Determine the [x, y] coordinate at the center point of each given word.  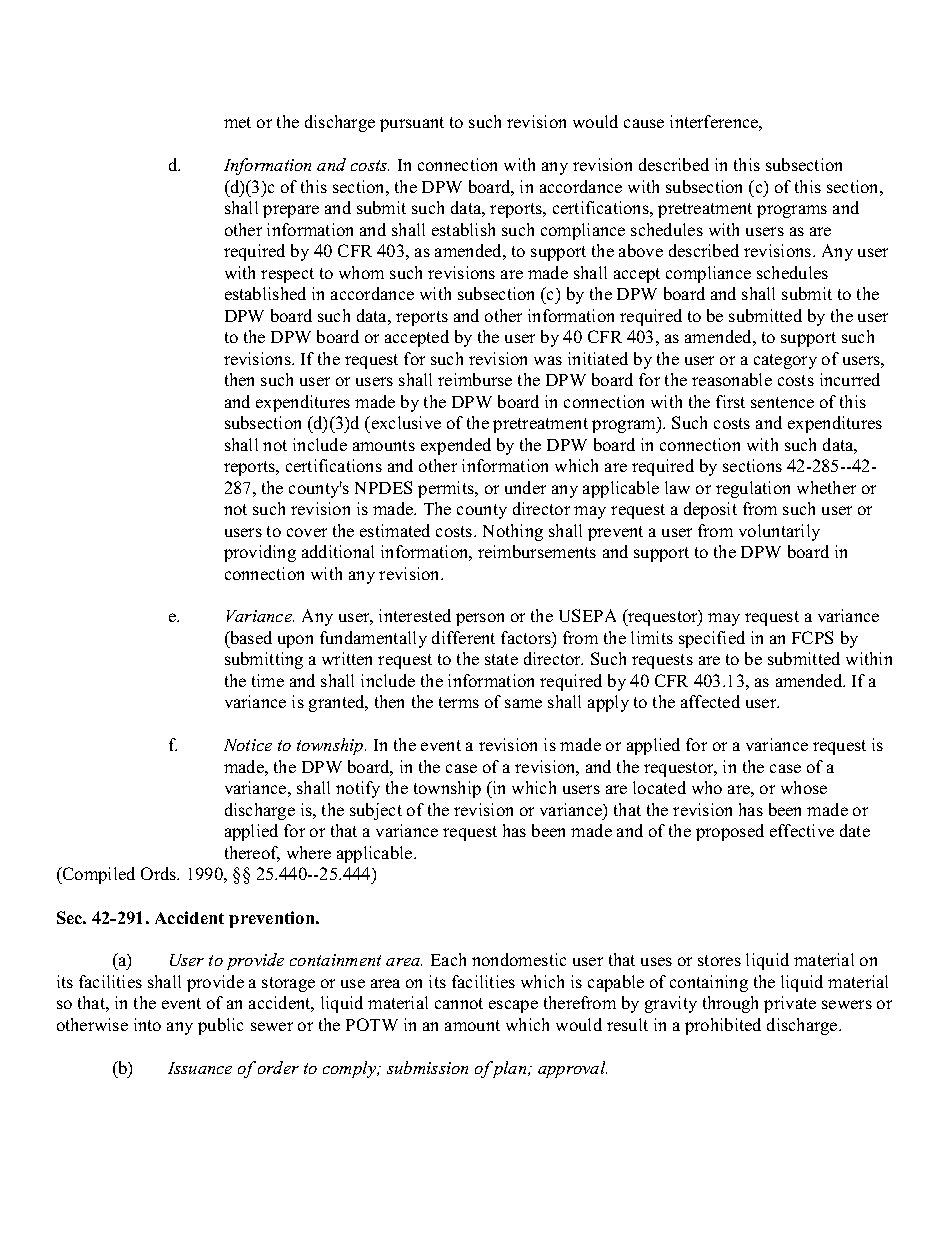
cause [644, 123]
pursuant [412, 124]
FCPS [812, 637]
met [237, 122]
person [480, 619]
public [220, 1026]
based [250, 637]
